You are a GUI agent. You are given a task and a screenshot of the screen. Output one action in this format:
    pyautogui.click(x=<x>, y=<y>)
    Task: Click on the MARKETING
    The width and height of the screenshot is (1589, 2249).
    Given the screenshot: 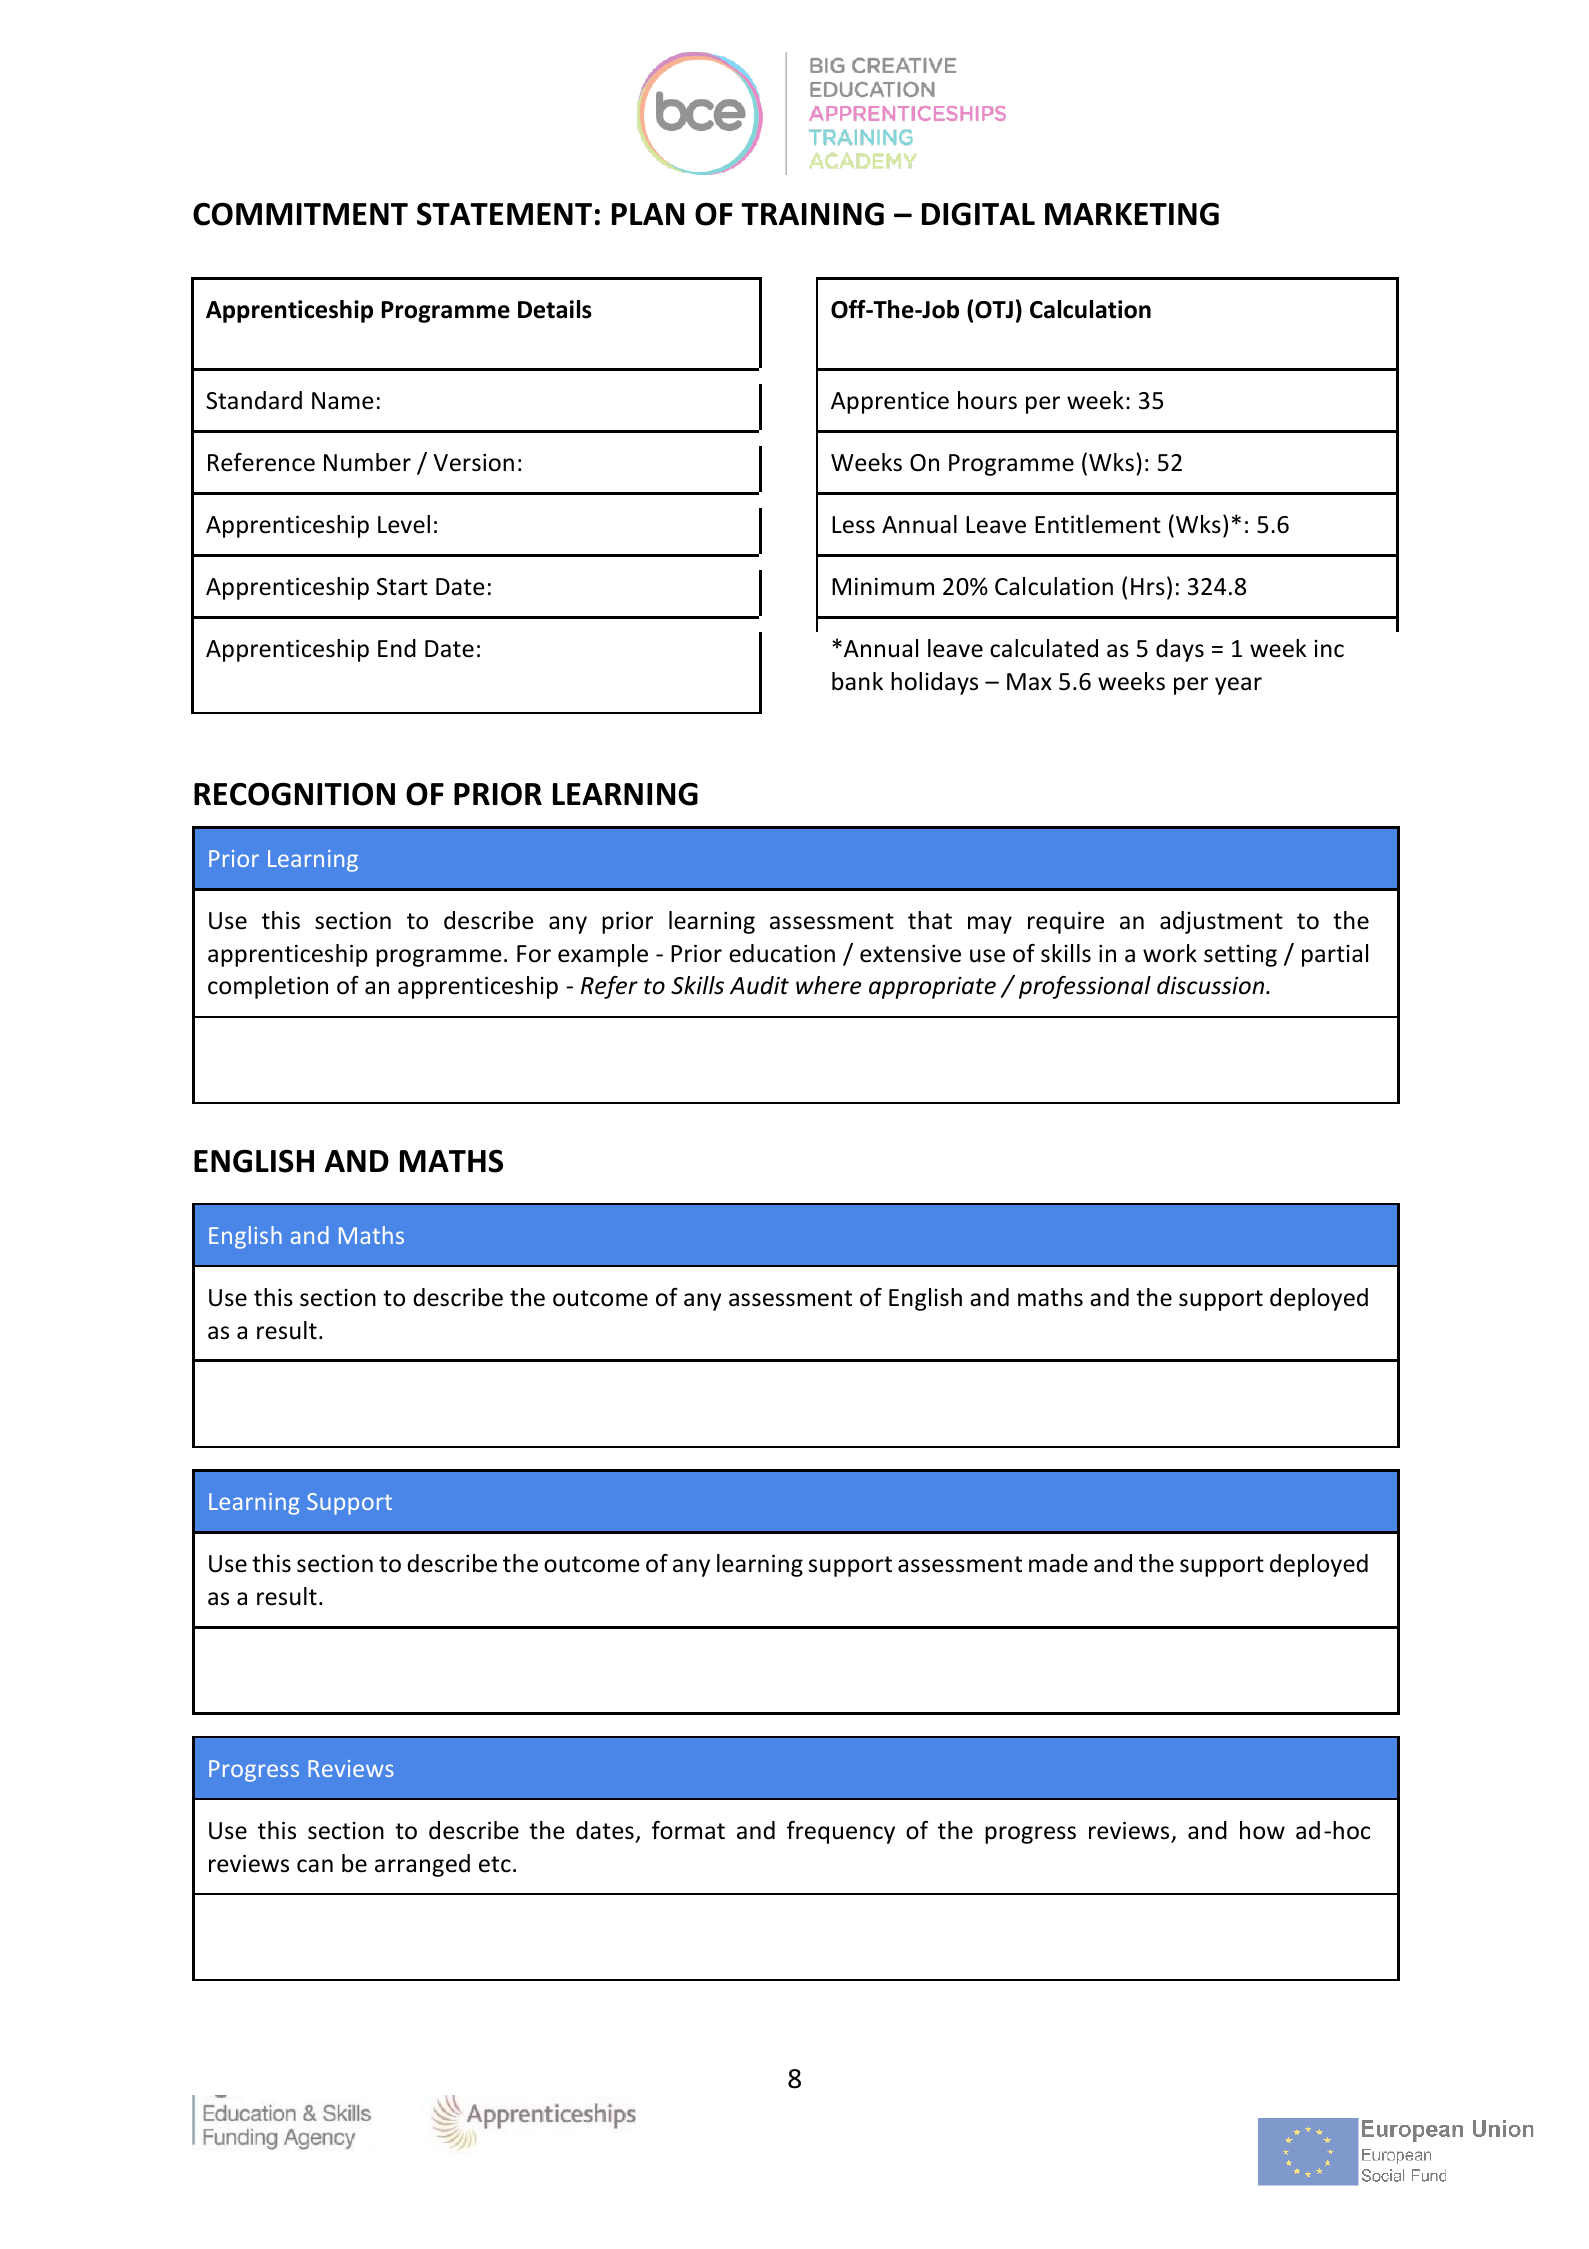 What is the action you would take?
    pyautogui.click(x=1132, y=214)
